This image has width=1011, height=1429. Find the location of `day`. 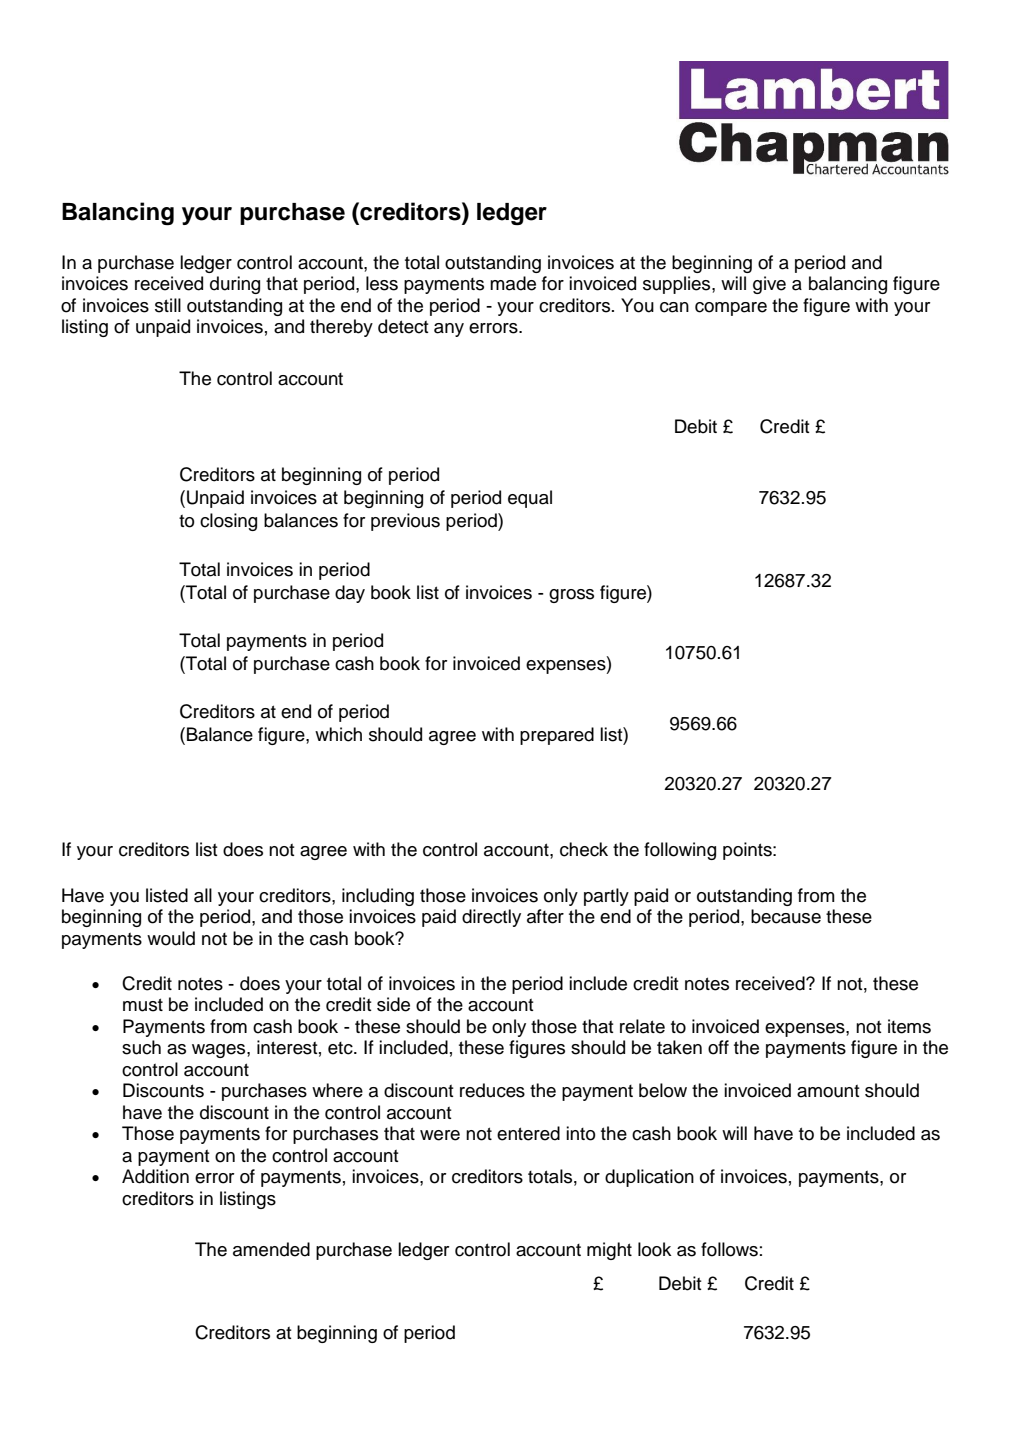

day is located at coordinates (350, 594).
